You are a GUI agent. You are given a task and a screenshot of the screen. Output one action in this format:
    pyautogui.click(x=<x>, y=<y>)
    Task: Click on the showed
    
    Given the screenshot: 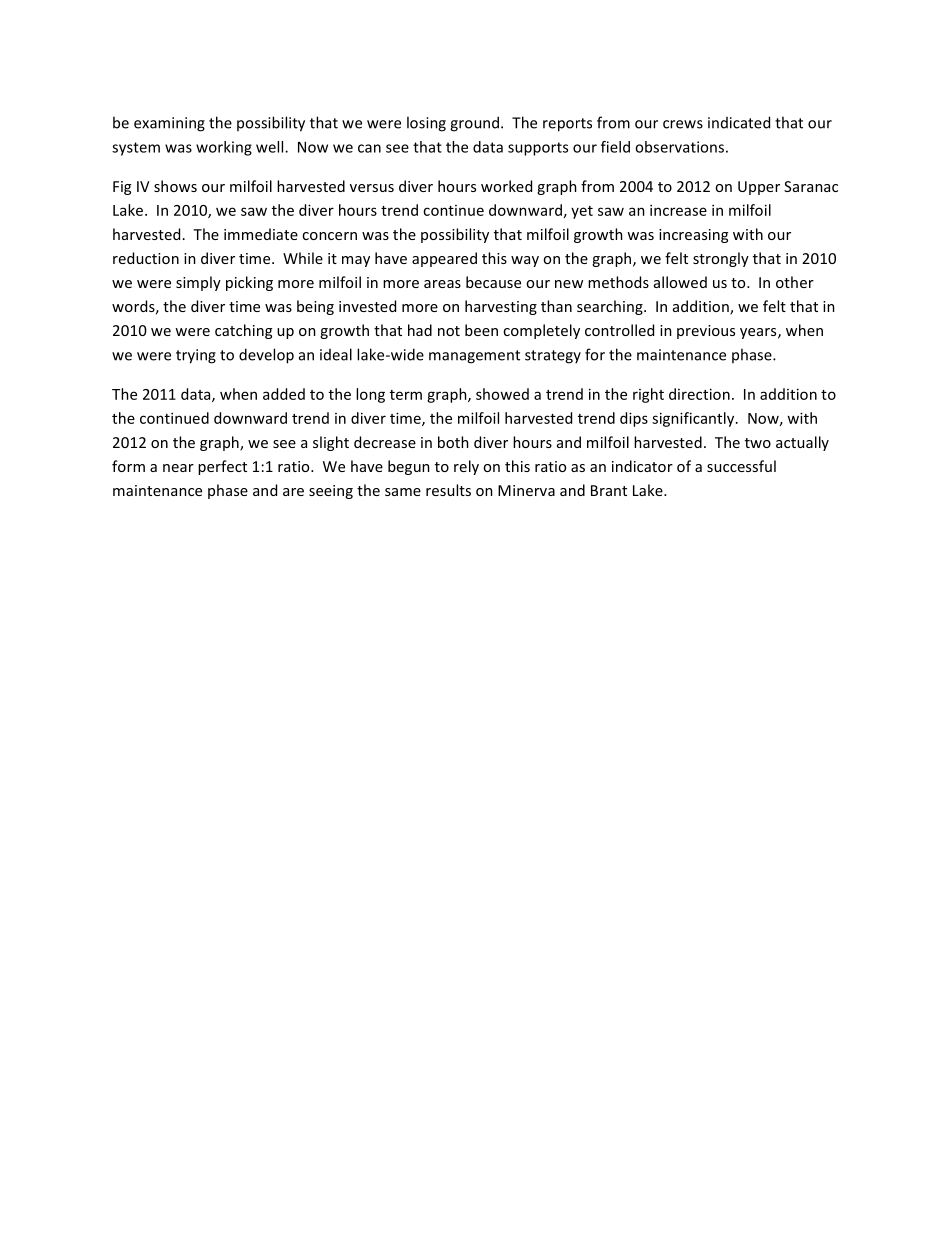 What is the action you would take?
    pyautogui.click(x=502, y=394)
